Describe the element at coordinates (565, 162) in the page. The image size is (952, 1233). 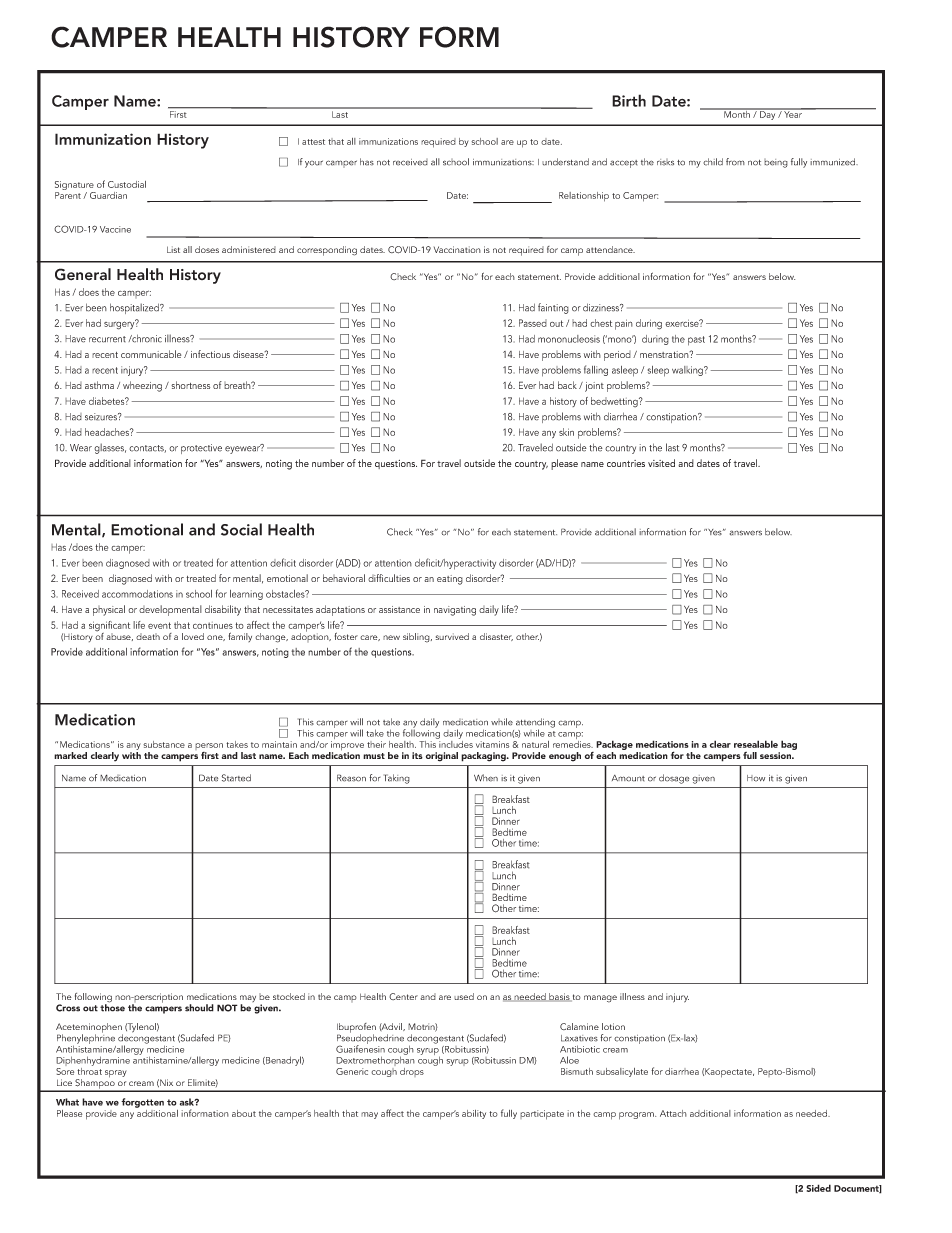
I see `understand` at that location.
